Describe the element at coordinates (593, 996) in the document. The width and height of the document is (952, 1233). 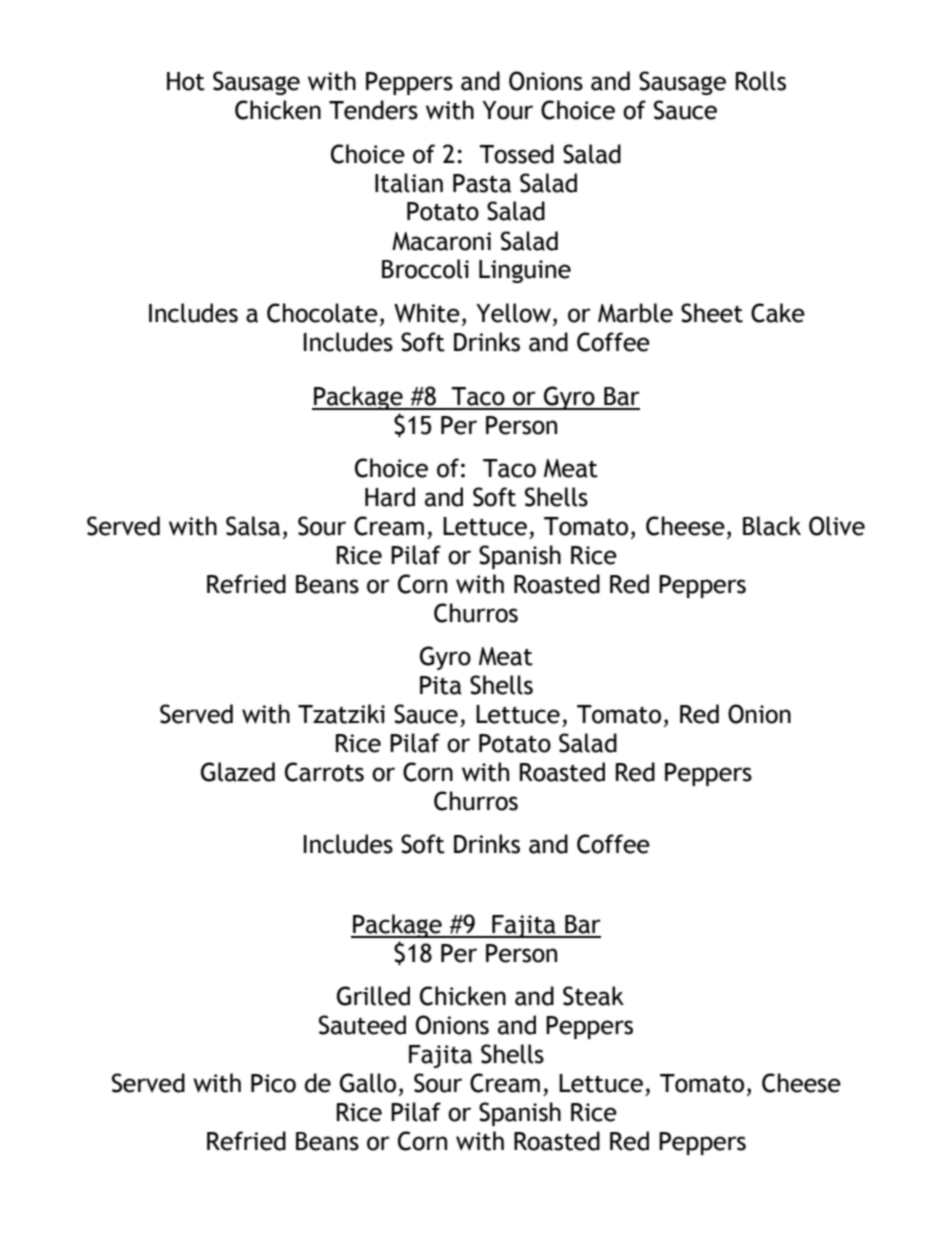
I see `Steak` at that location.
